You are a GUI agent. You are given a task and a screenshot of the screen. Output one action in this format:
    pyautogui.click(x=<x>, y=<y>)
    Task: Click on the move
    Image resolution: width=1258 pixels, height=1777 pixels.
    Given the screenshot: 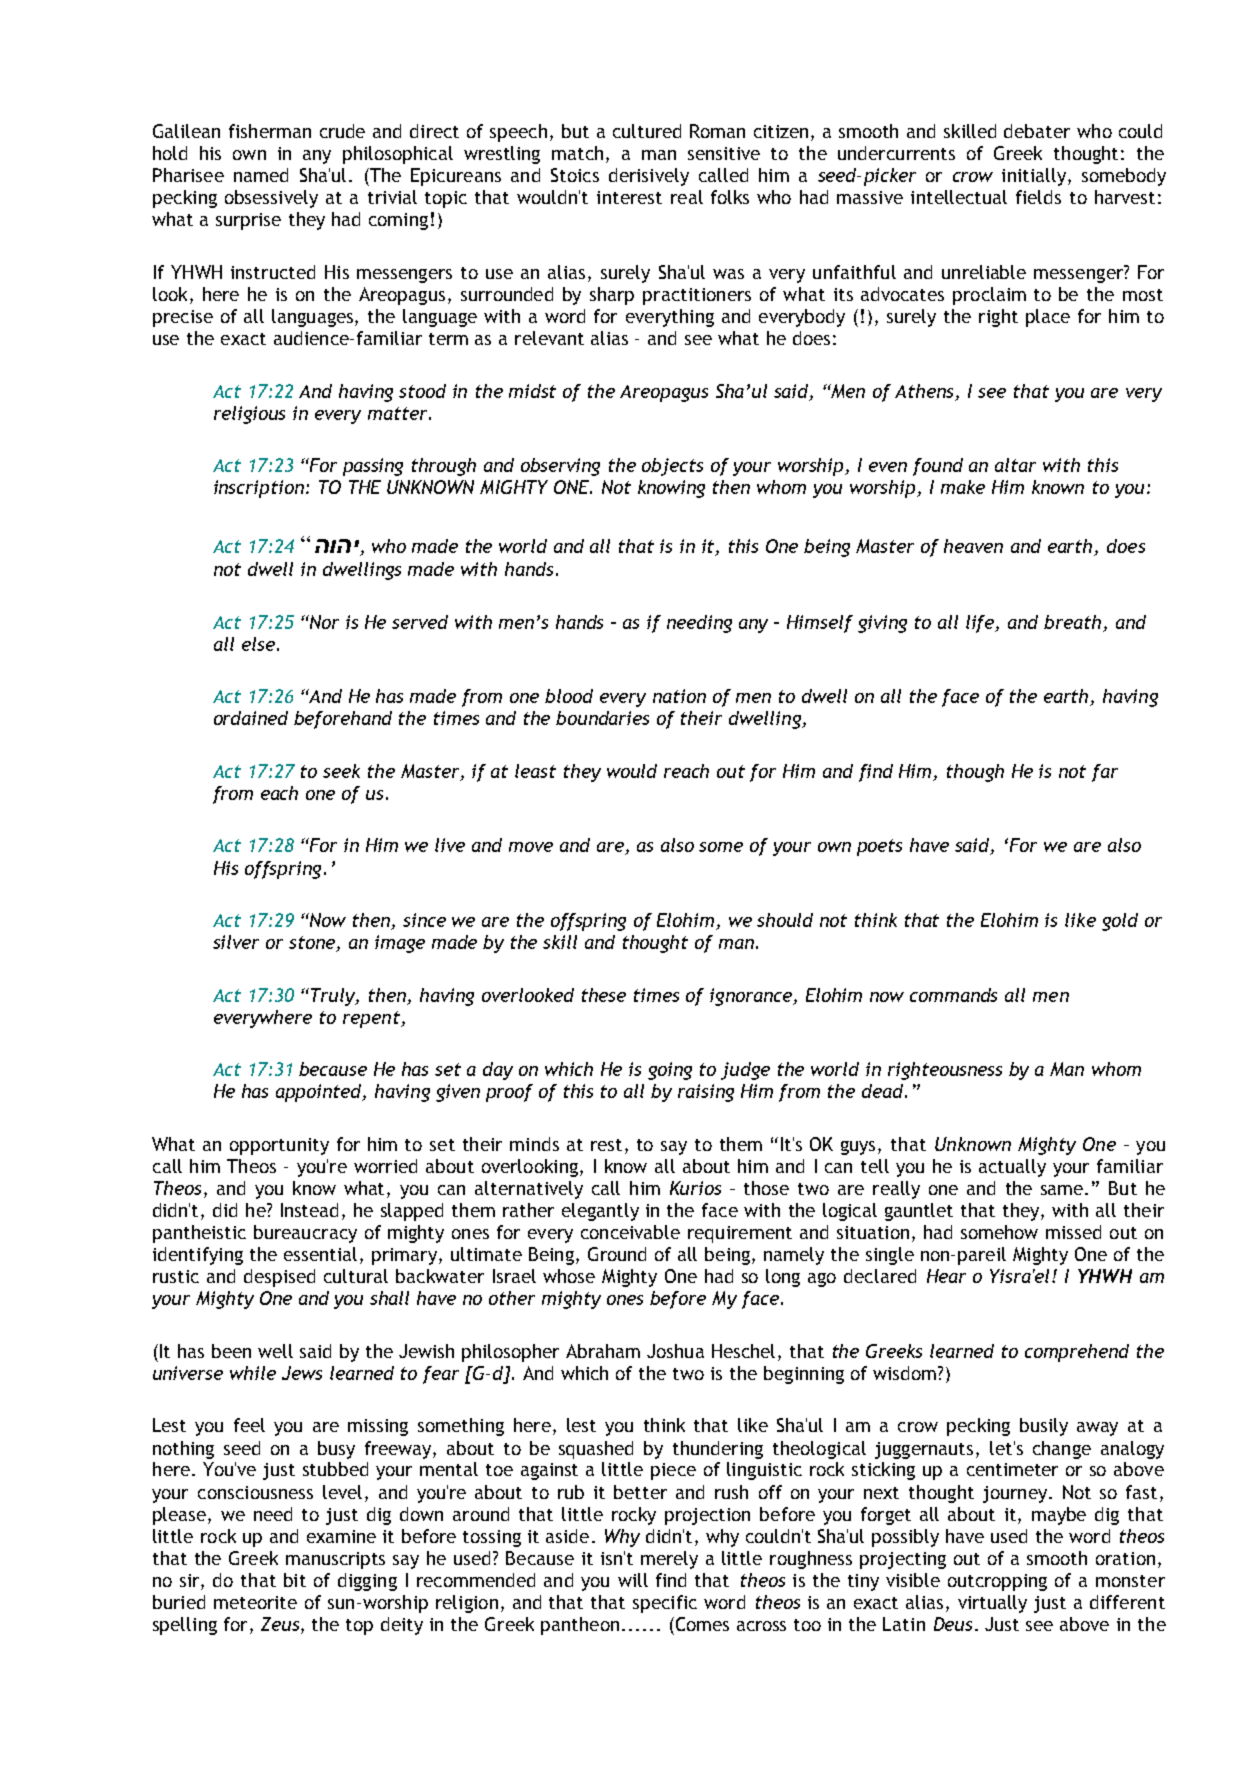 What is the action you would take?
    pyautogui.click(x=531, y=847)
